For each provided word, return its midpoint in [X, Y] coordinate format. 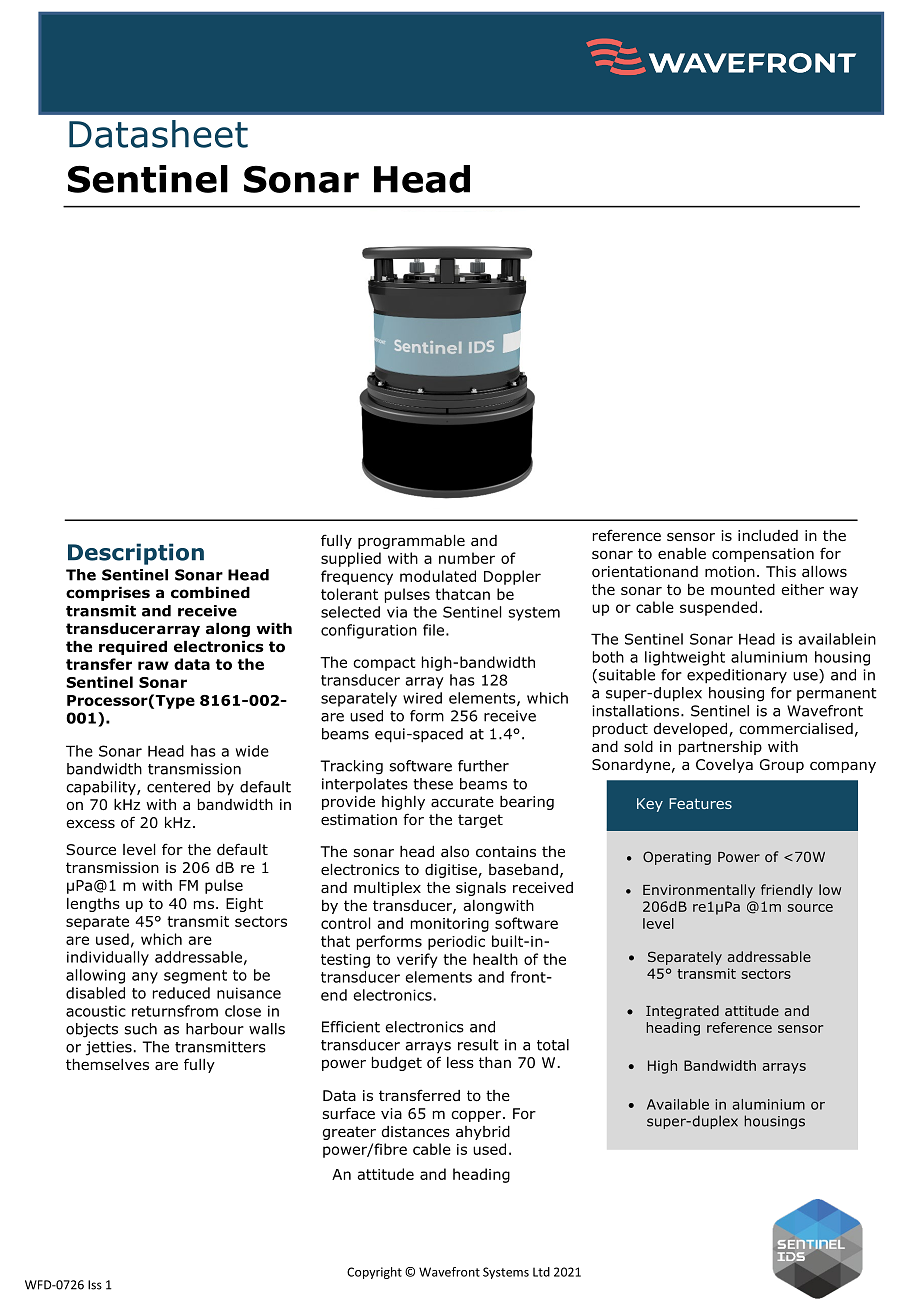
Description [136, 554]
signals [481, 889]
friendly [787, 891]
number [467, 558]
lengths [93, 905]
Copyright [374, 1273]
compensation [763, 555]
